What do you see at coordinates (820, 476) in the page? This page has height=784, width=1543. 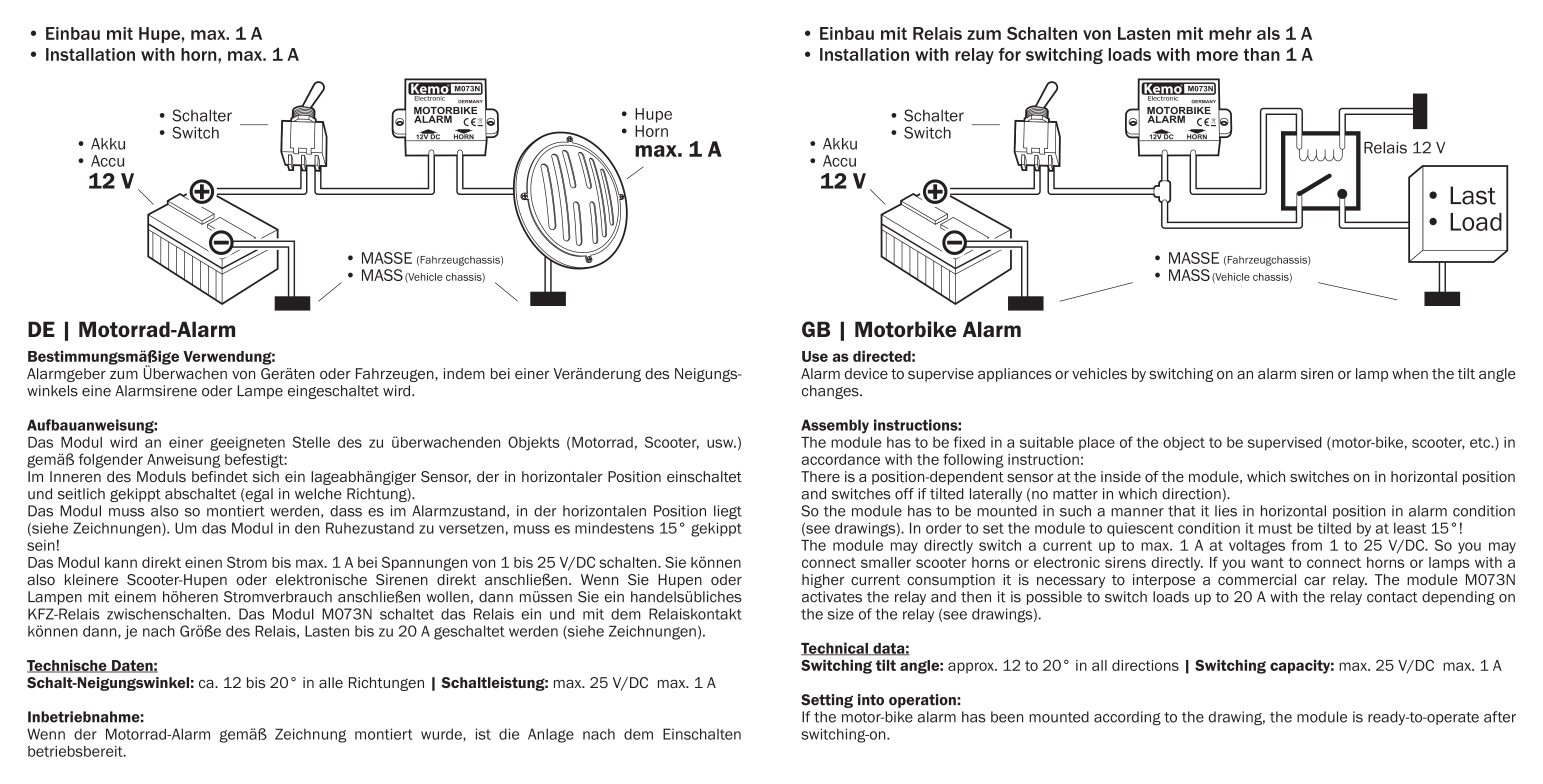 I see `There` at bounding box center [820, 476].
